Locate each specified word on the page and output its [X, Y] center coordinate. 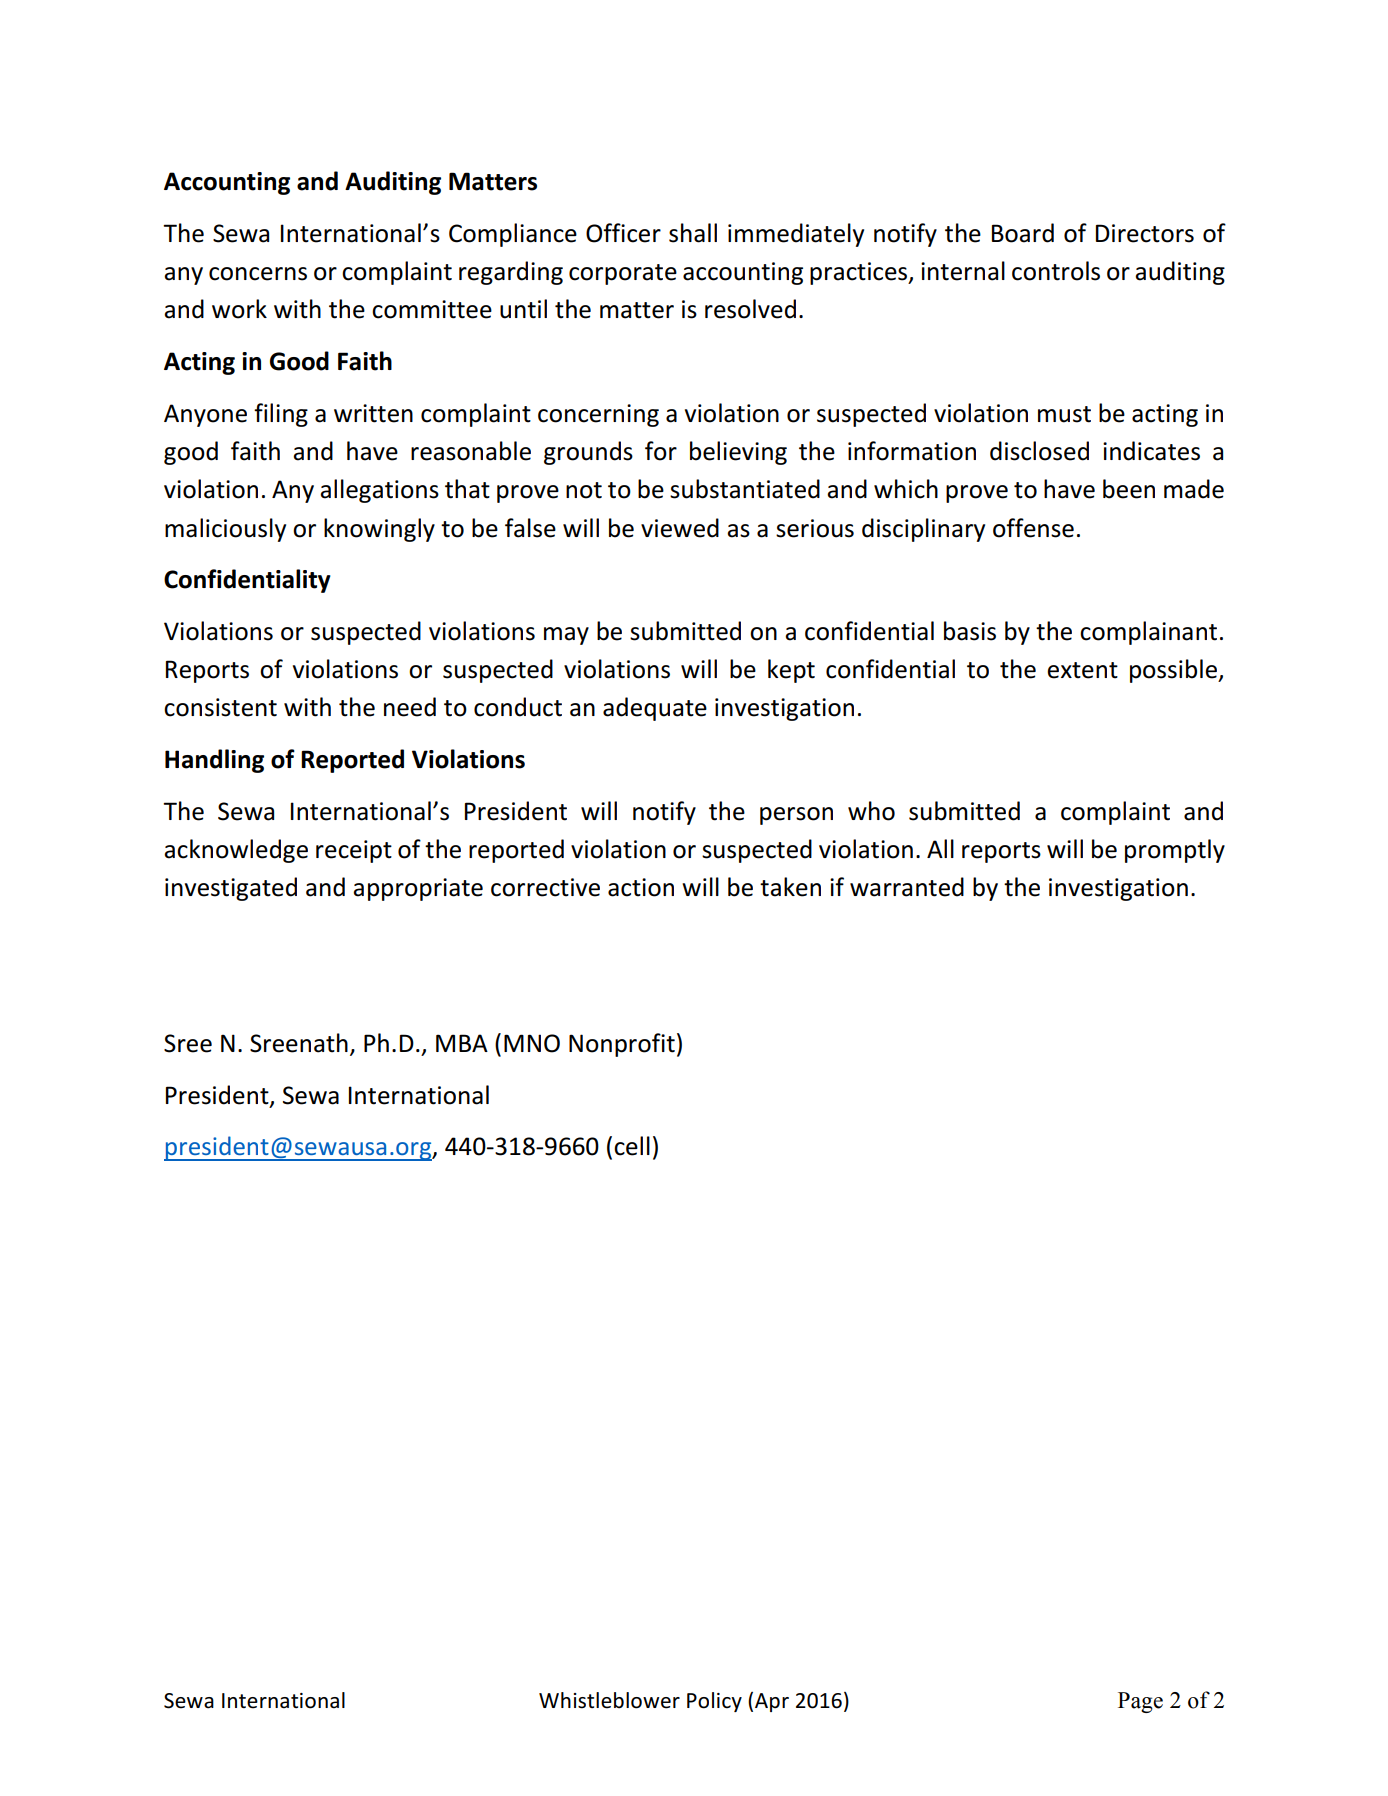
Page [1140, 1702]
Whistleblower [609, 1700]
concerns [258, 274]
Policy [714, 1702]
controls [1056, 271]
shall [693, 233]
